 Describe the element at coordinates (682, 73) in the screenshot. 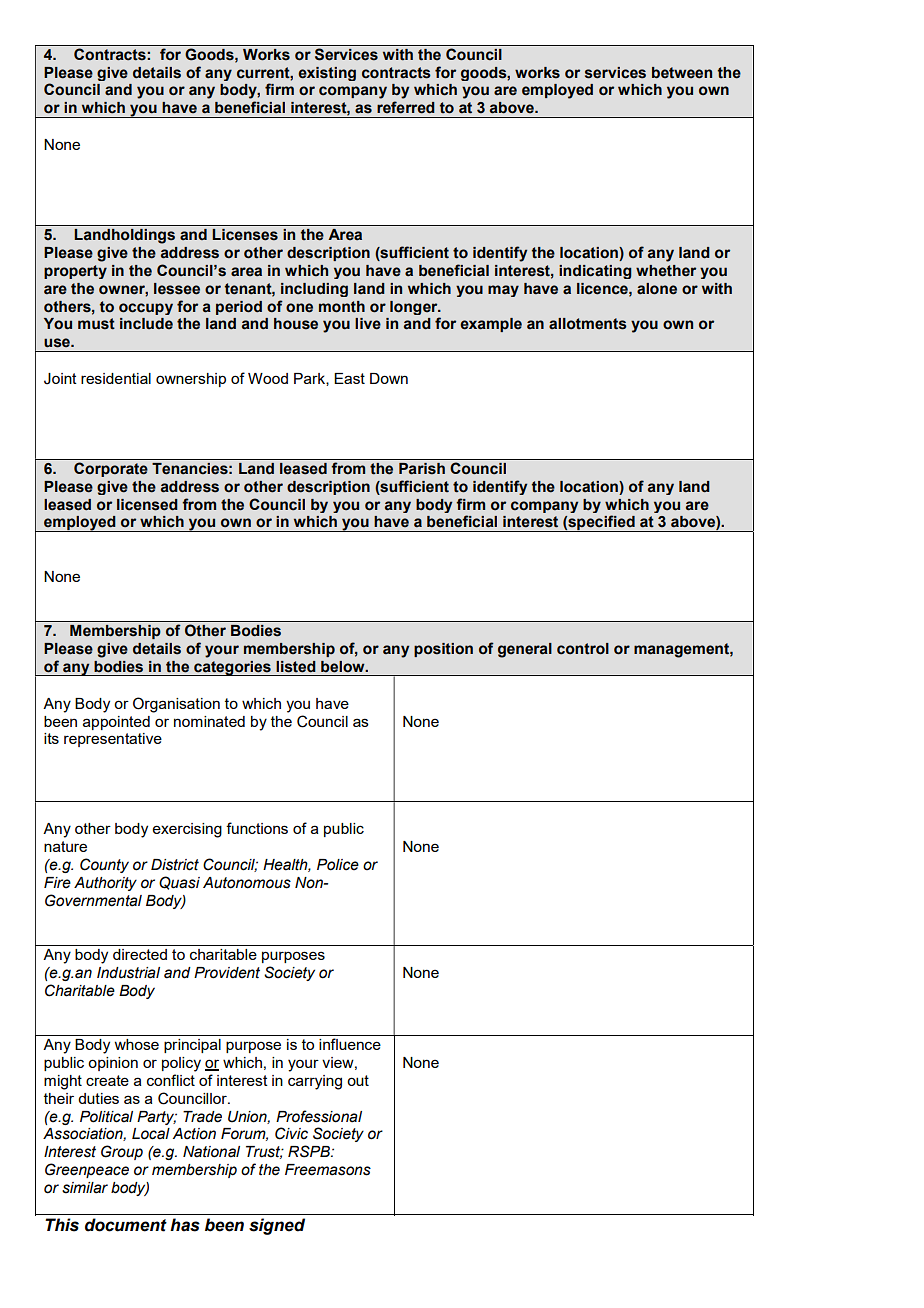

I see `between` at that location.
